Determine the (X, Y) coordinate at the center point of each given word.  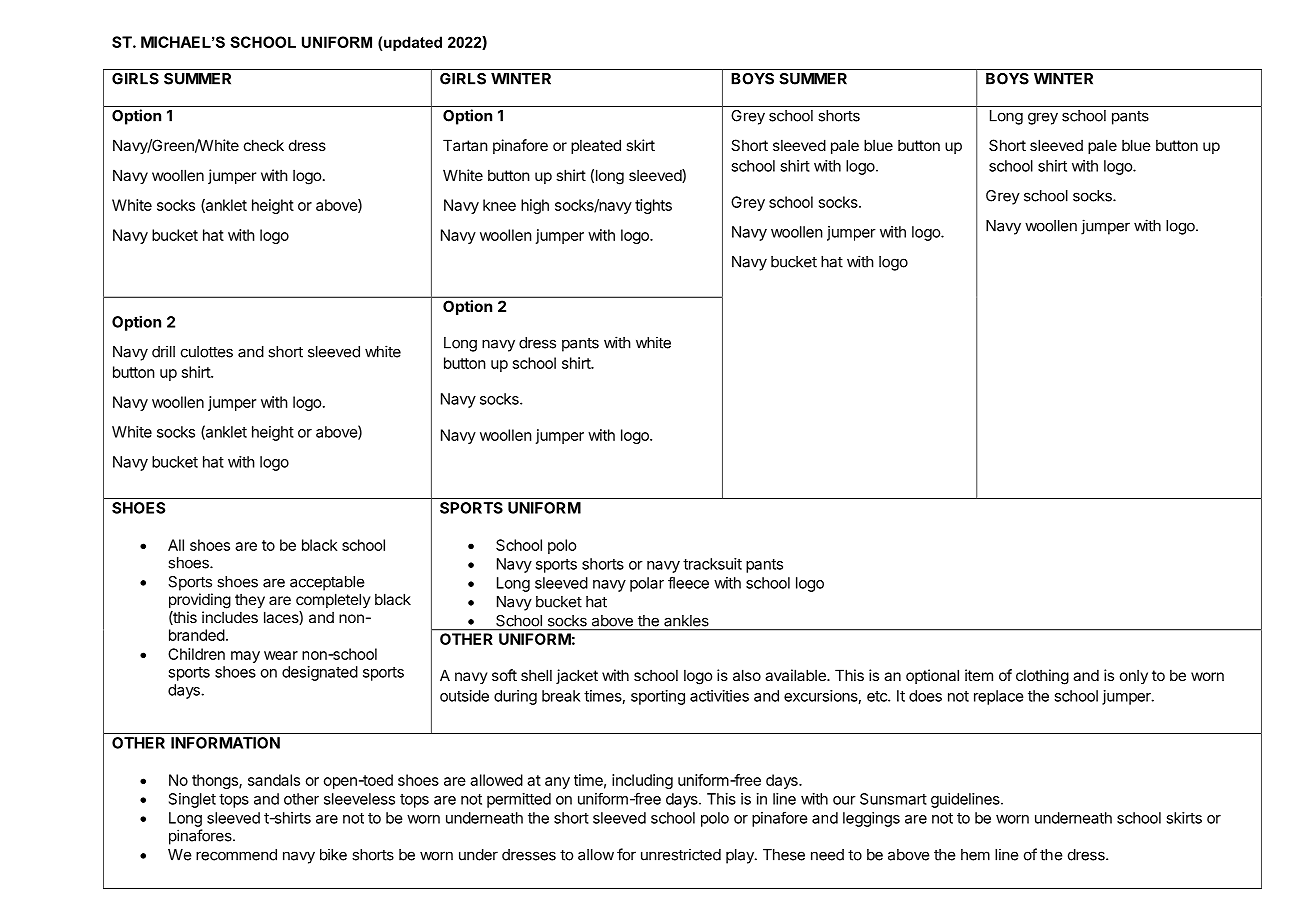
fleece (688, 582)
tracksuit (712, 564)
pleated (596, 146)
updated (413, 43)
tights (653, 206)
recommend (236, 855)
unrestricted (681, 854)
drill (163, 351)
